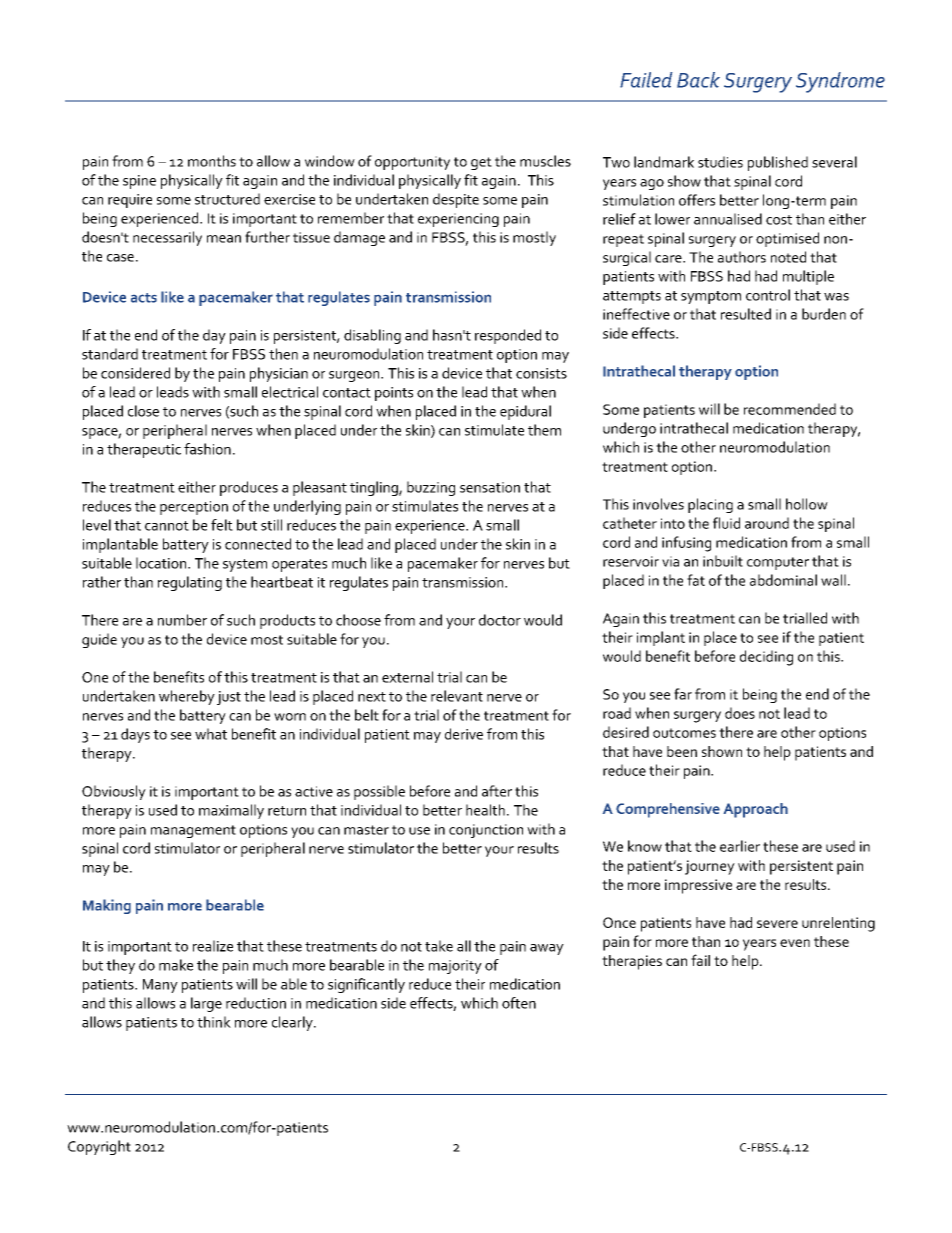 Image resolution: width=952 pixels, height=1233 pixels. What do you see at coordinates (783, 580) in the screenshot?
I see `abdominal` at bounding box center [783, 580].
